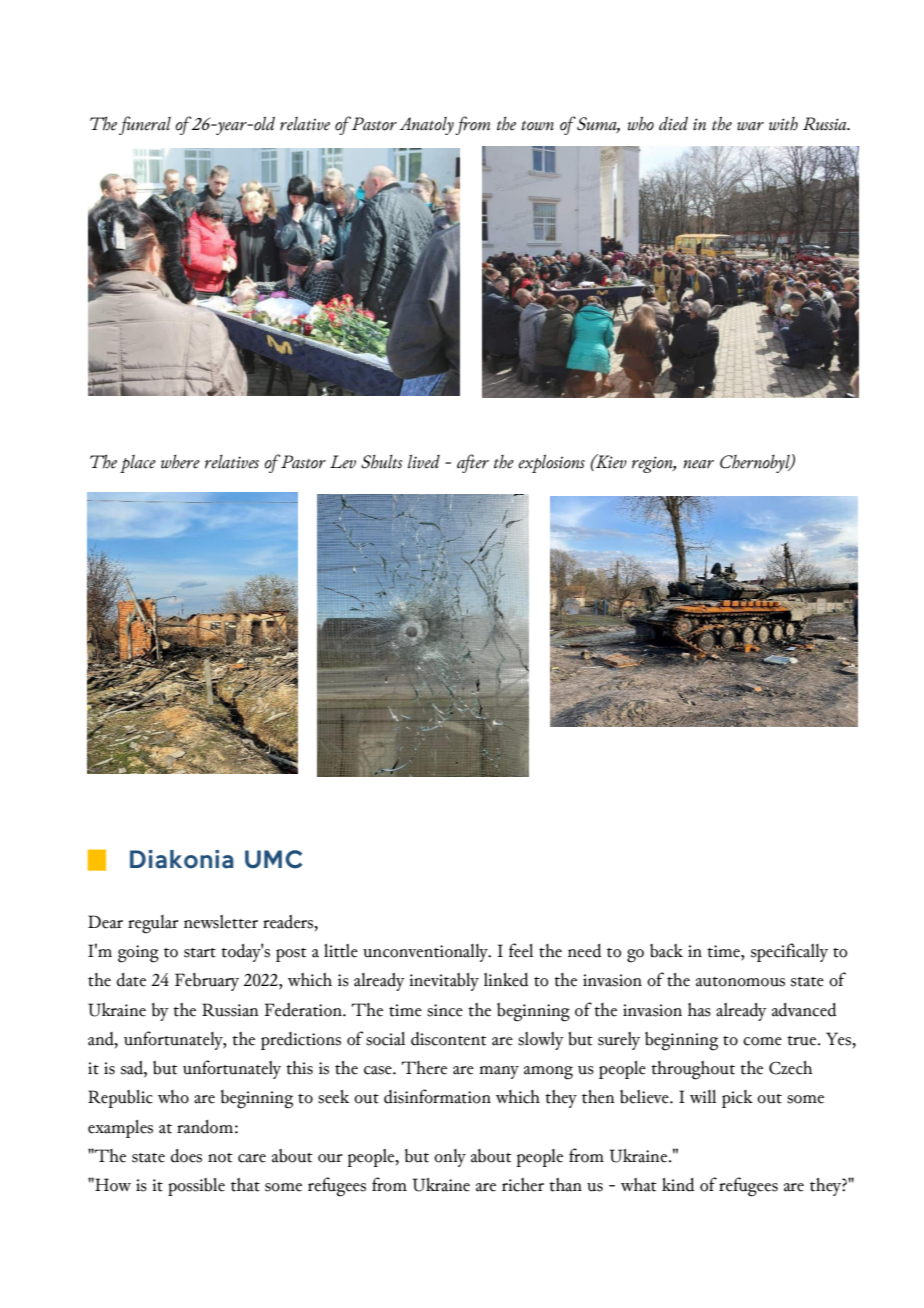  I want to click on Anatoly, so click(427, 125).
